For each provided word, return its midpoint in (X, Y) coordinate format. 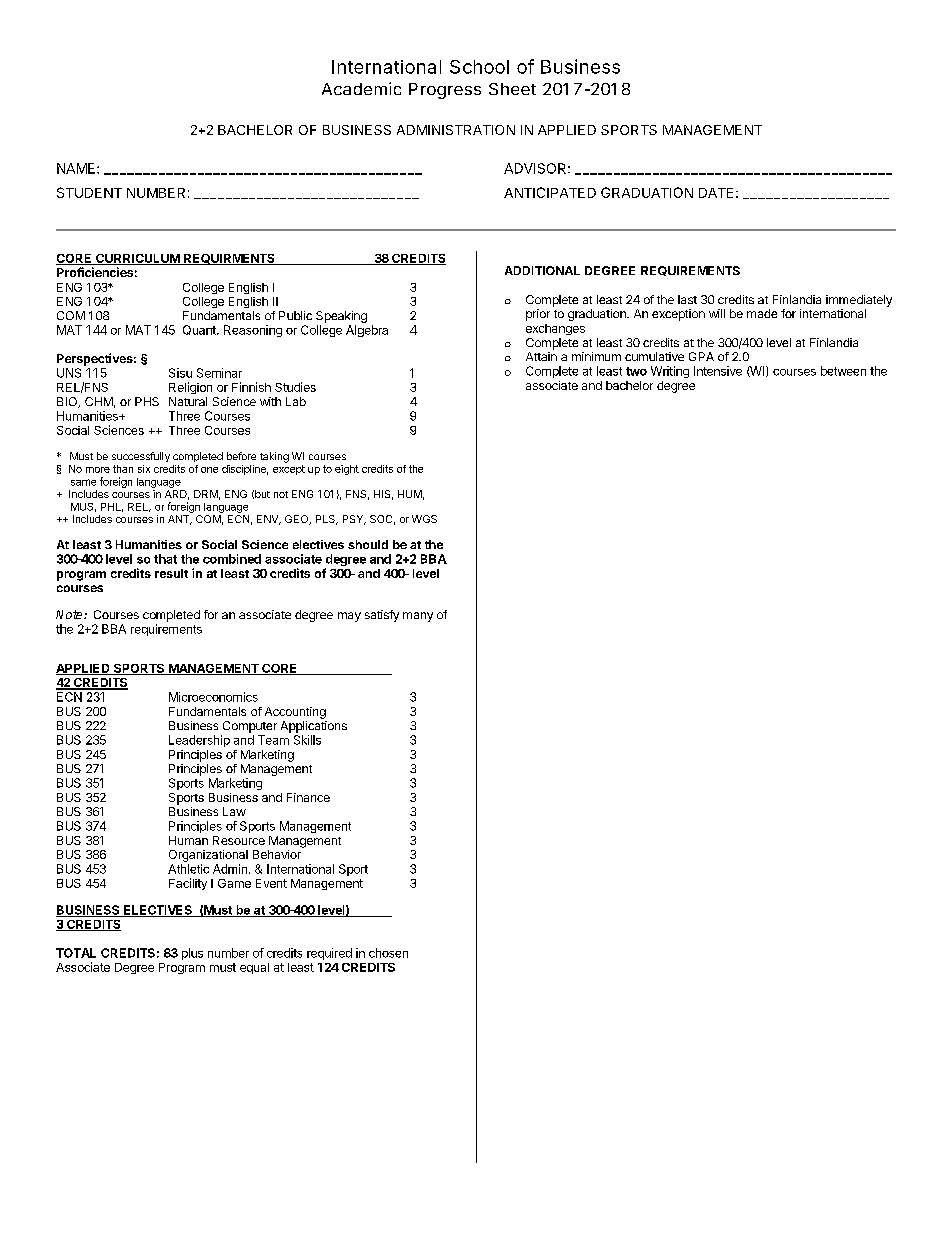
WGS (424, 519)
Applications (314, 727)
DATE (716, 193)
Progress (445, 91)
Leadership (199, 741)
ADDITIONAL (542, 270)
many (418, 617)
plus (192, 954)
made (762, 313)
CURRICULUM (137, 259)
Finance (308, 797)
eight (347, 470)
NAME (77, 168)
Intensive (718, 371)
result (171, 573)
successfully (141, 457)
